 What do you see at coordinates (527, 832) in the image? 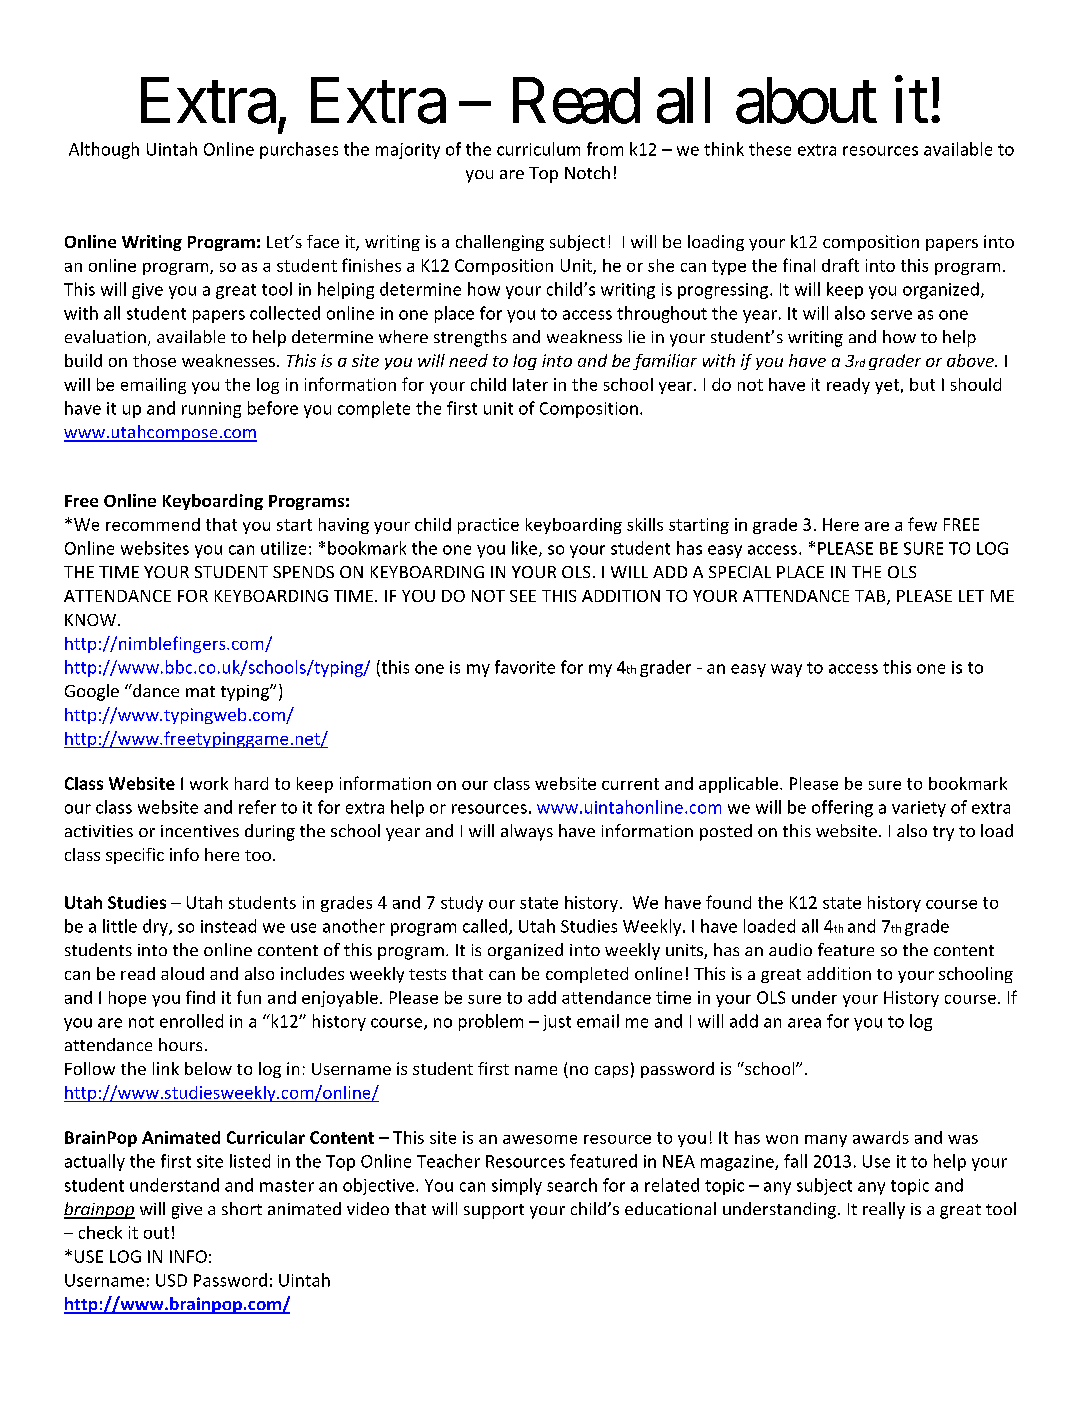
I see `always` at bounding box center [527, 832].
